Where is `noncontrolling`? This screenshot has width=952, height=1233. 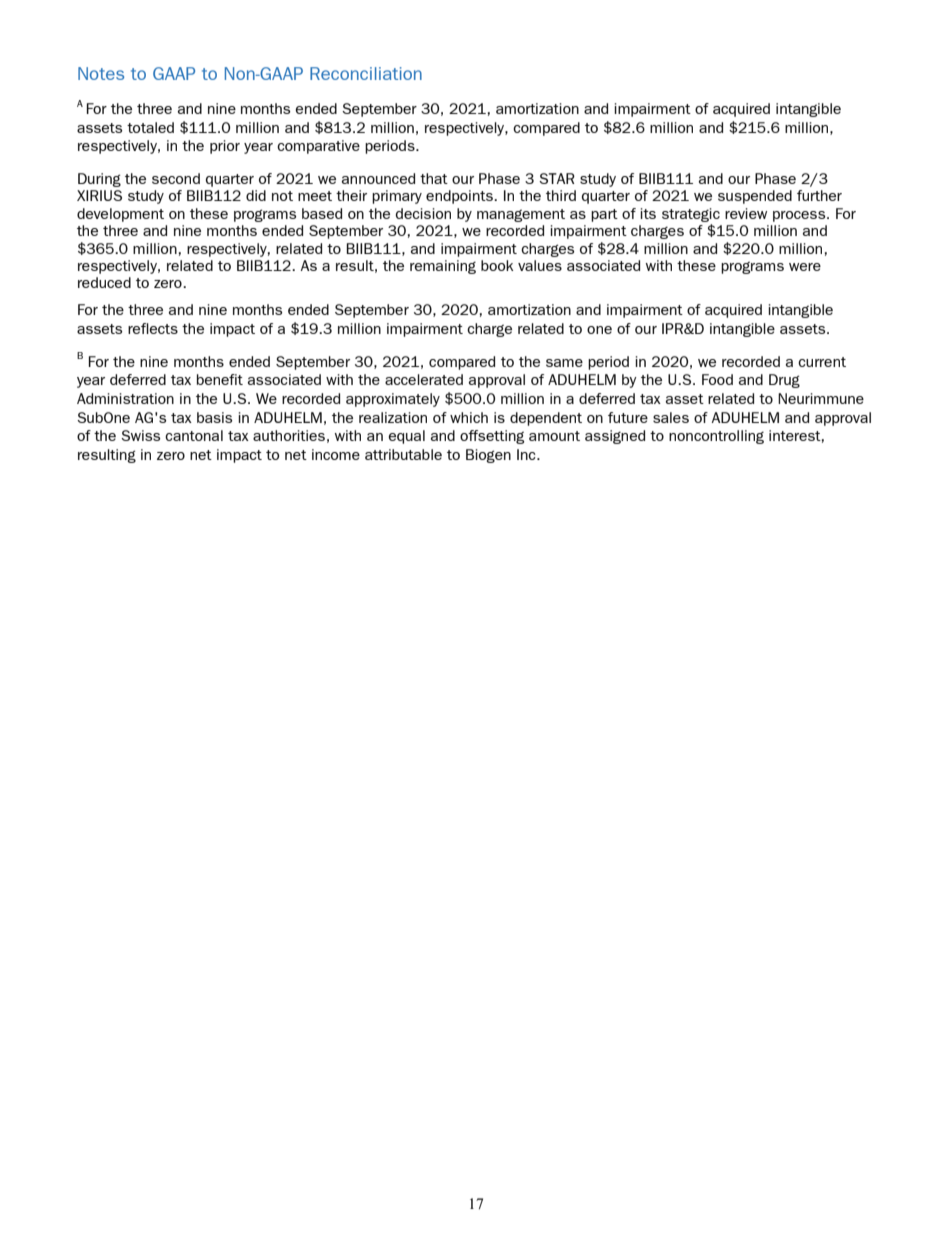
noncontrolling is located at coordinates (716, 437).
